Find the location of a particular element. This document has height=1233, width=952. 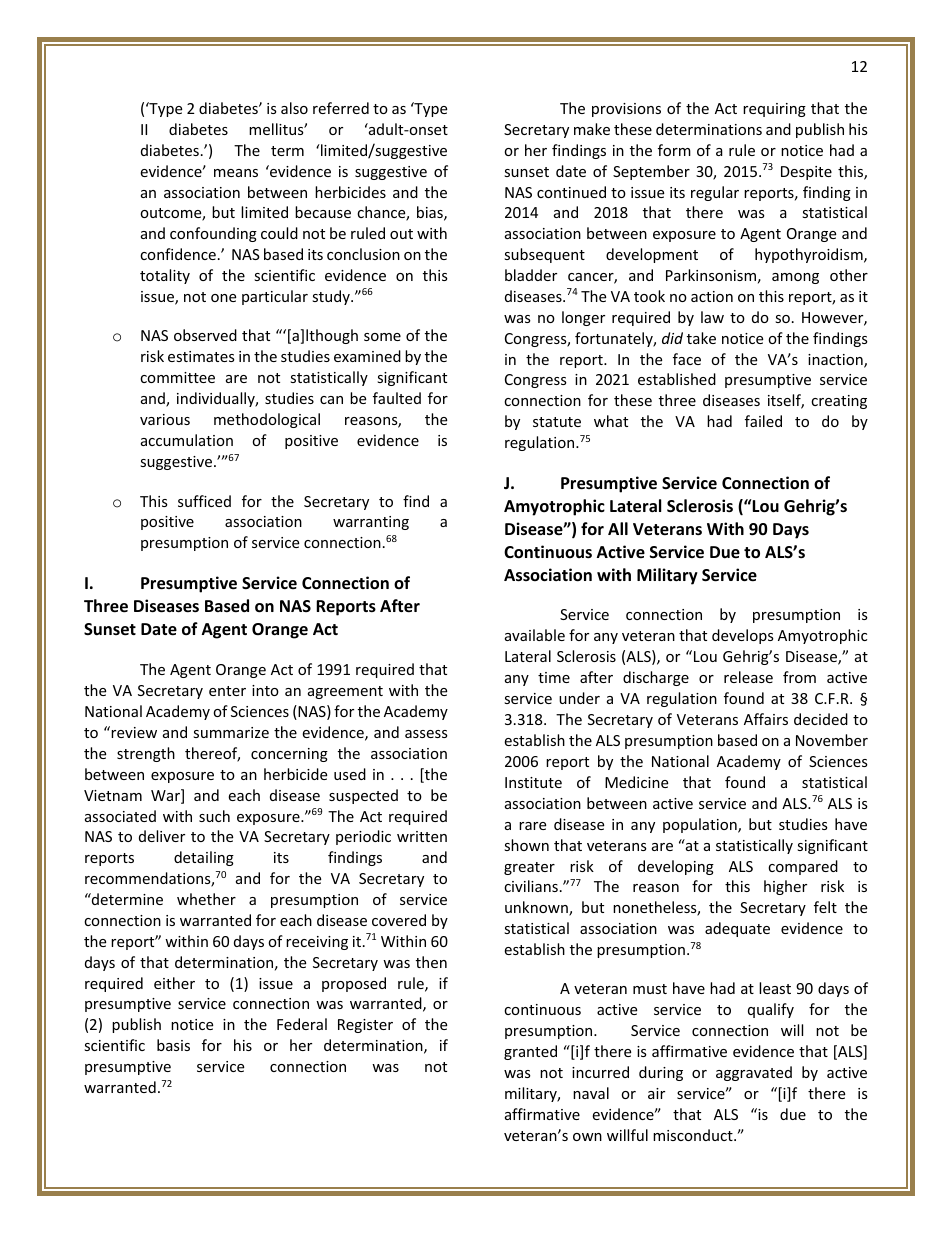

make is located at coordinates (592, 129).
